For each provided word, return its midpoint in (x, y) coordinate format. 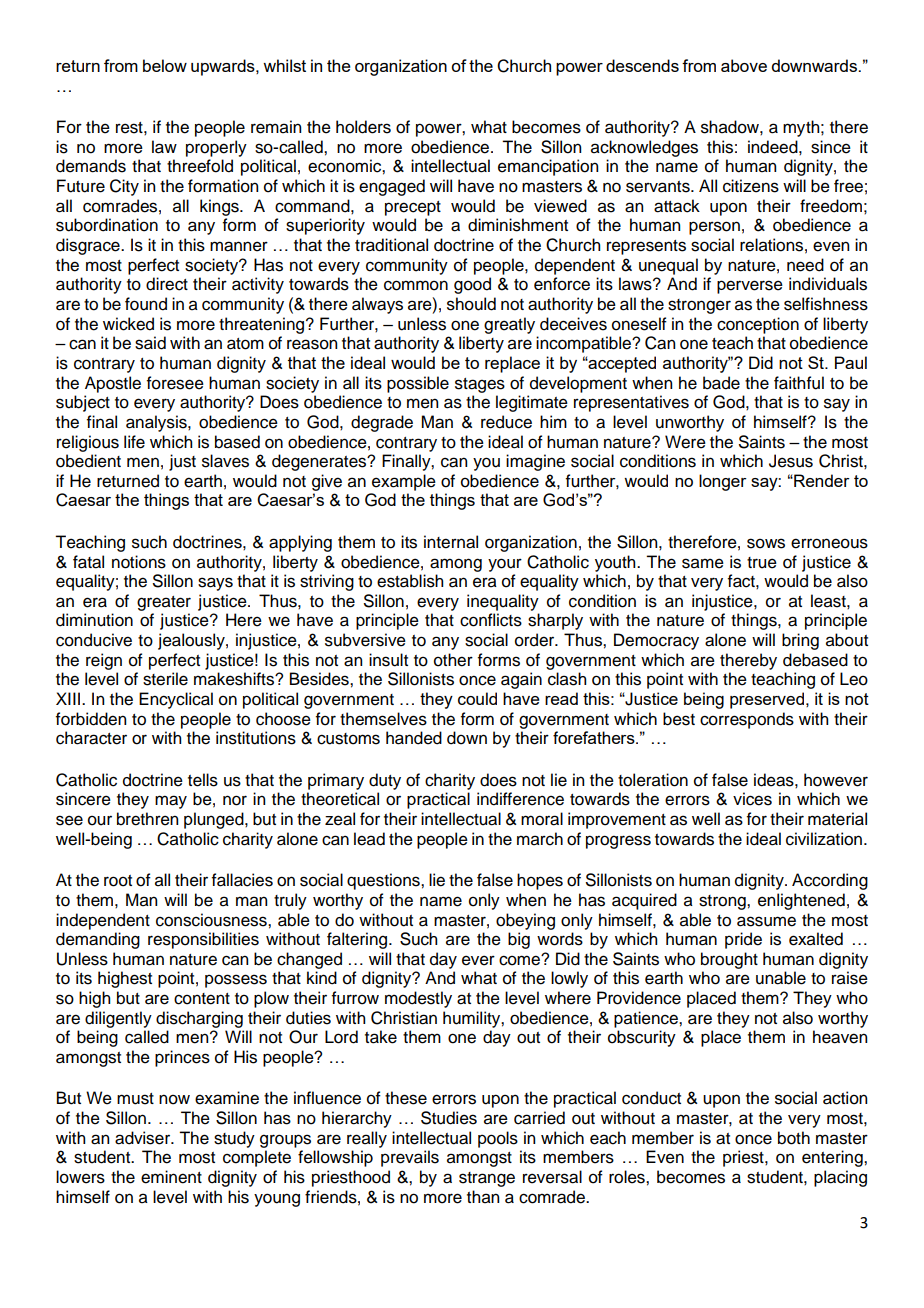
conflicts (491, 620)
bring (800, 641)
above (744, 65)
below (165, 65)
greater (164, 603)
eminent (171, 1177)
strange (487, 1179)
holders (363, 127)
